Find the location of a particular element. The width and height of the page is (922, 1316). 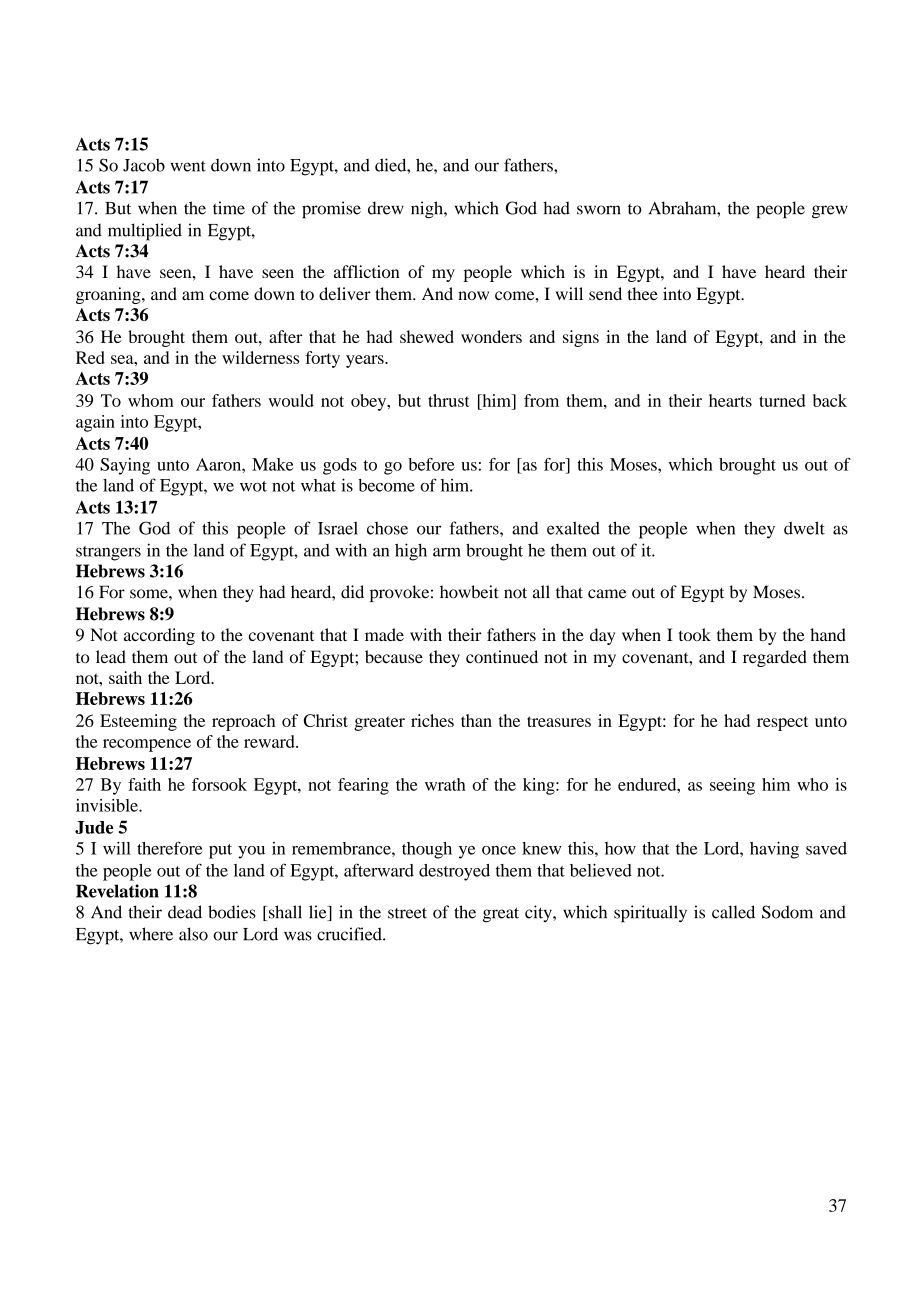

arm is located at coordinates (447, 552).
